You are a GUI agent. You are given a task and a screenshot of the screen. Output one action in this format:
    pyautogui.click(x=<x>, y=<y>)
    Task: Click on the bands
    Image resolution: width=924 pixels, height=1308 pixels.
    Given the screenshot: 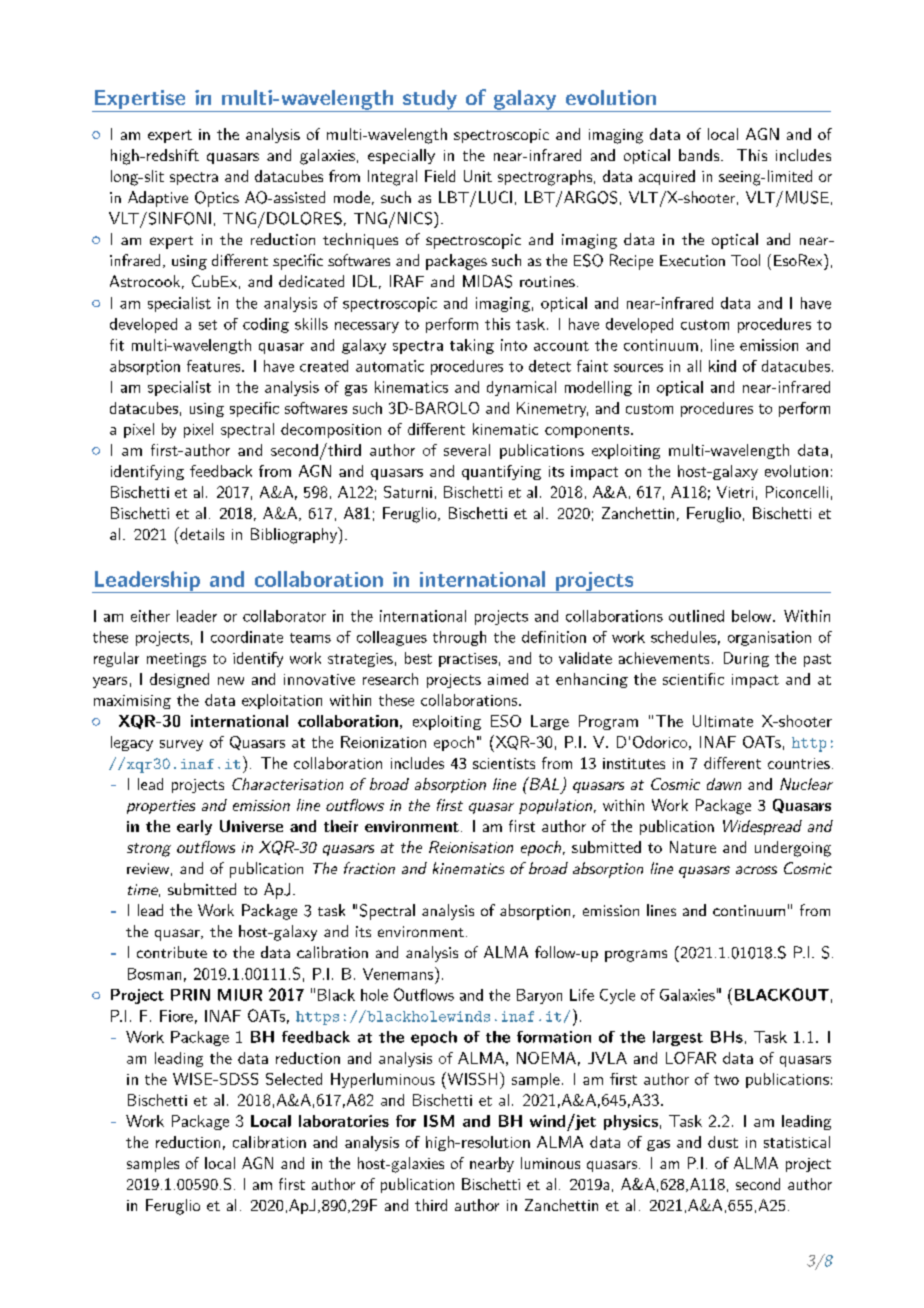 What is the action you would take?
    pyautogui.click(x=699, y=155)
